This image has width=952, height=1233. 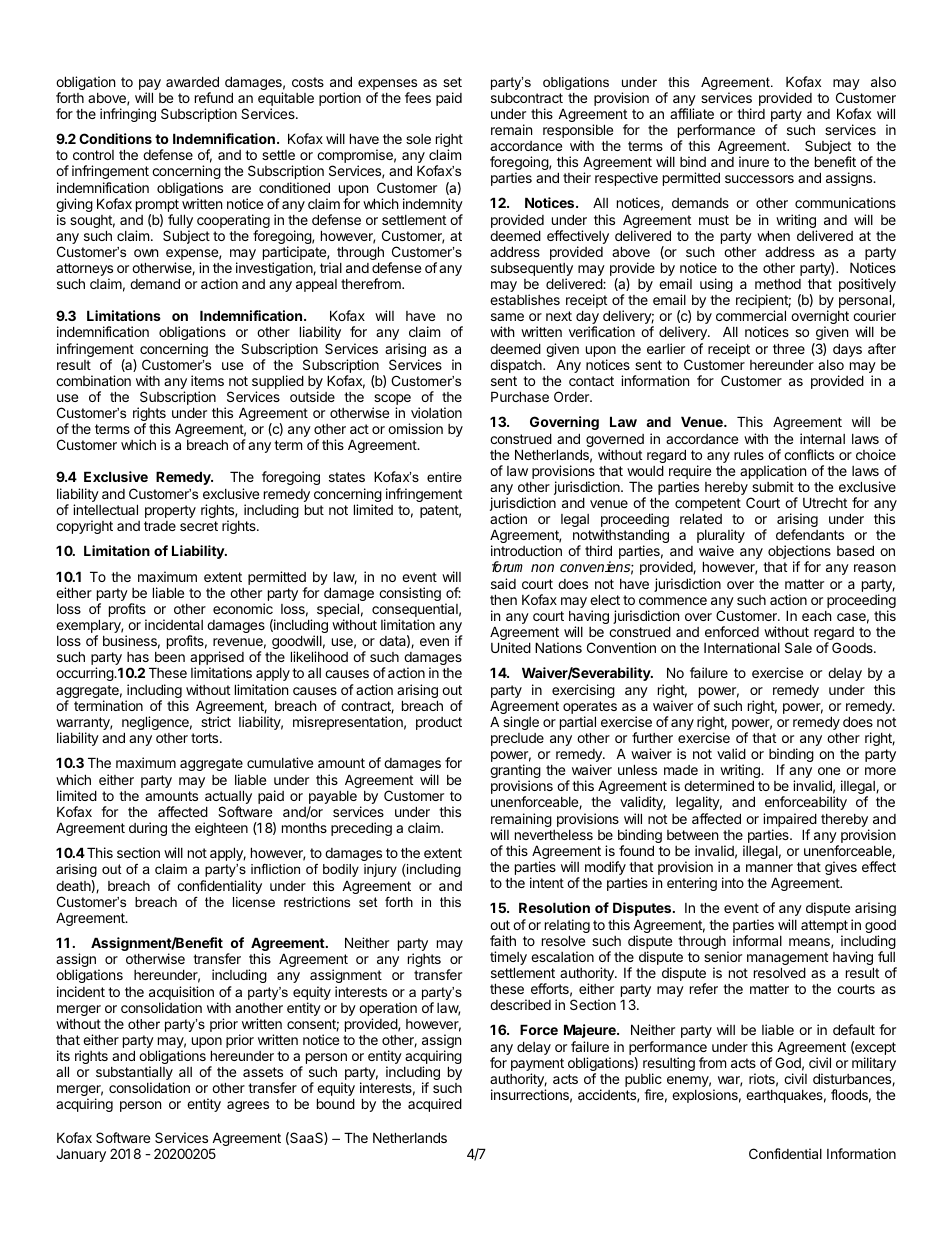 I want to click on military, so click(x=874, y=1064).
